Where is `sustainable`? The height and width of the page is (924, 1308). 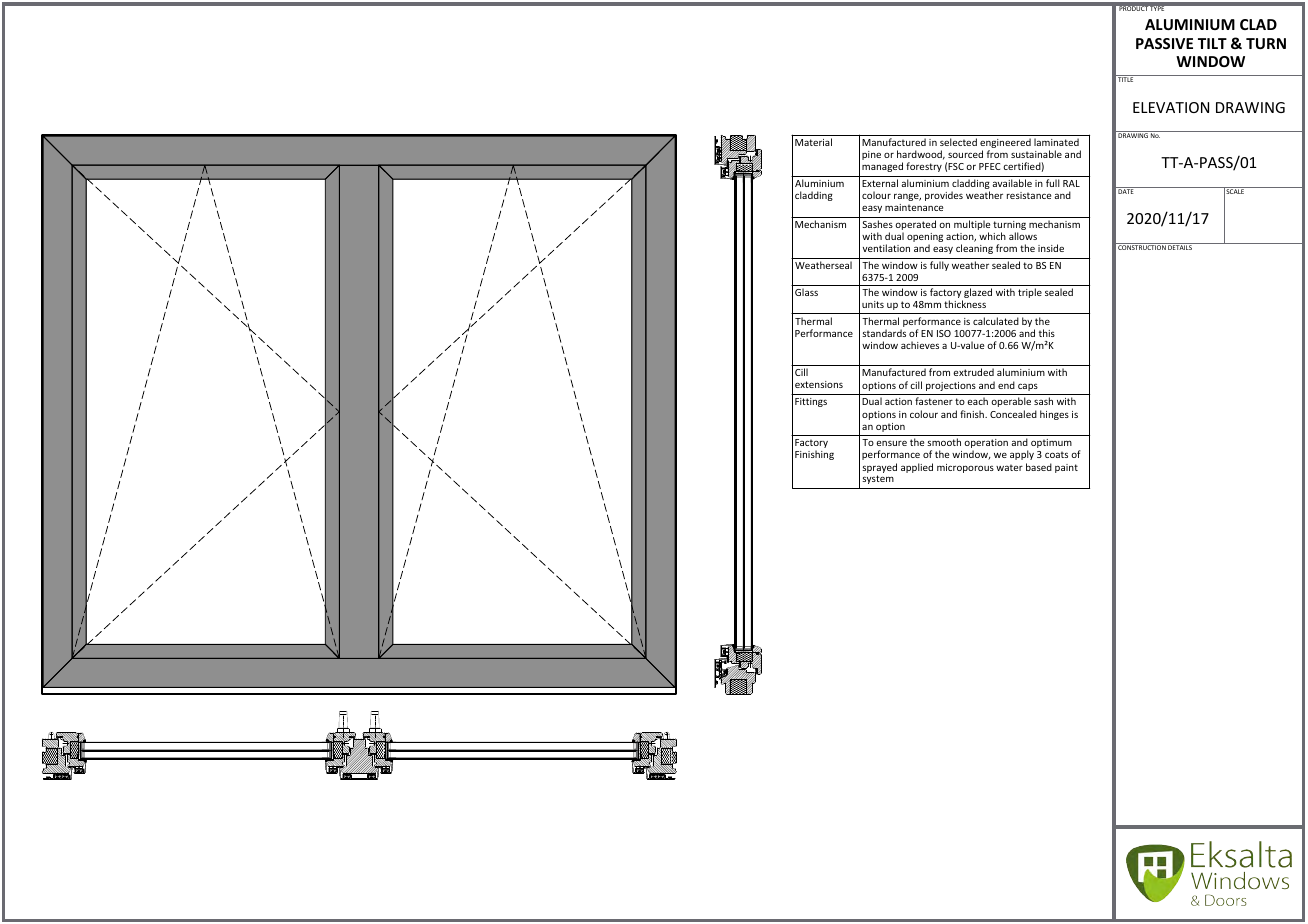 sustainable is located at coordinates (1036, 154).
